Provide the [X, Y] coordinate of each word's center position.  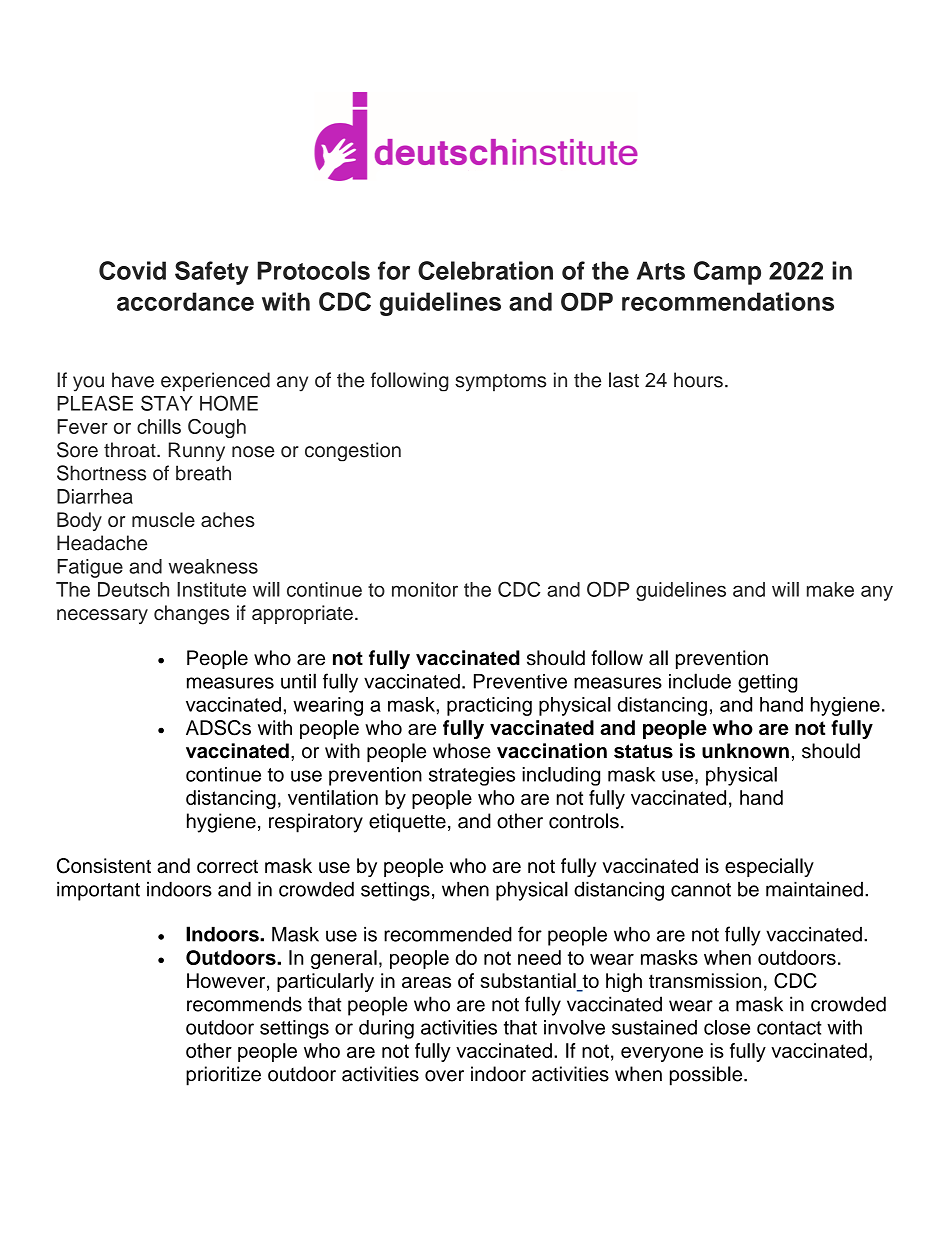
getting [767, 683]
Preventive [520, 681]
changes [191, 615]
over [444, 1076]
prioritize [223, 1076]
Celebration [485, 270]
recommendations [728, 301]
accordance [185, 301]
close [727, 1027]
